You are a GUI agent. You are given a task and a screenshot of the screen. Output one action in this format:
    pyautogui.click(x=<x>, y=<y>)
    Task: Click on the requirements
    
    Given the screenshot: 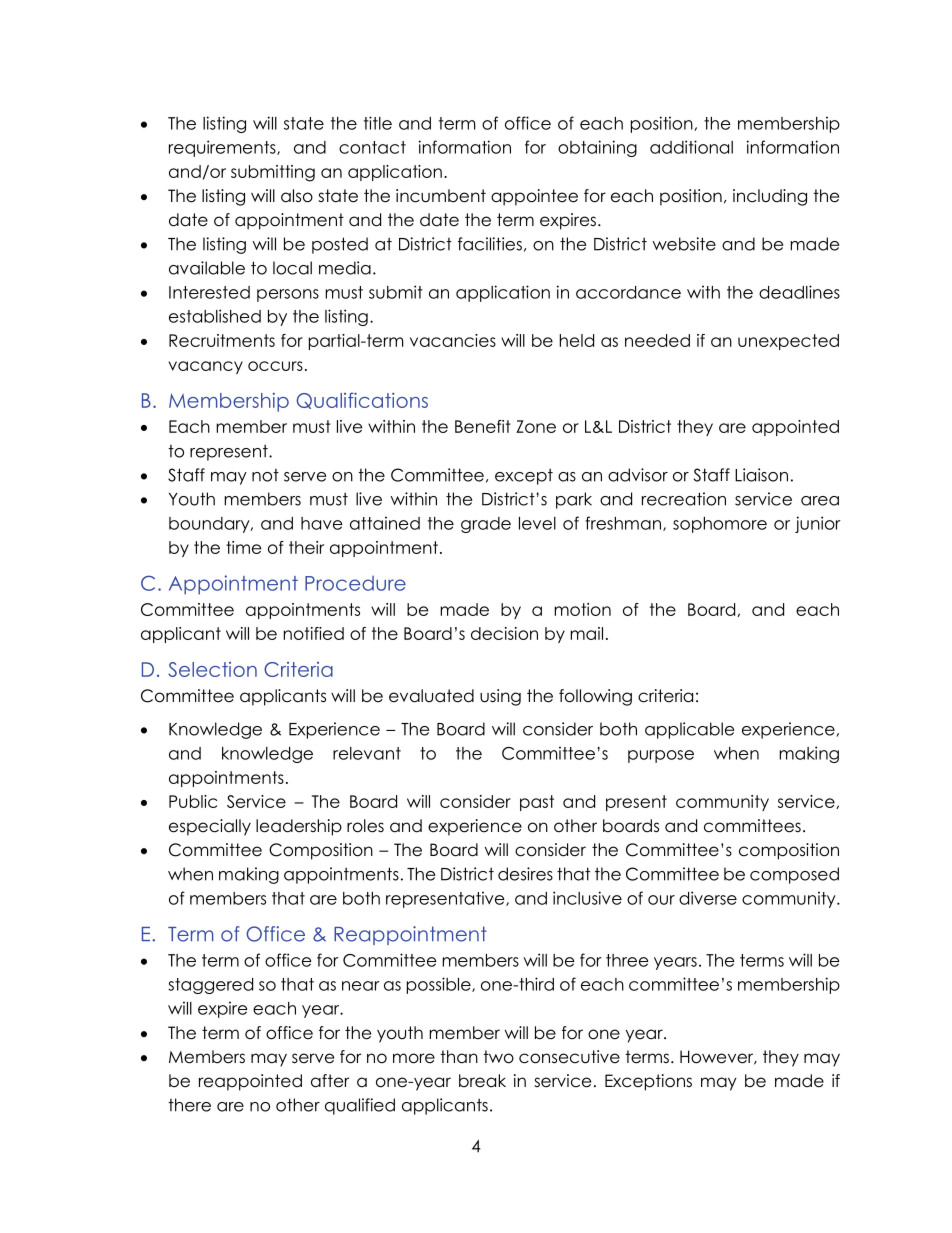 What is the action you would take?
    pyautogui.click(x=223, y=148)
